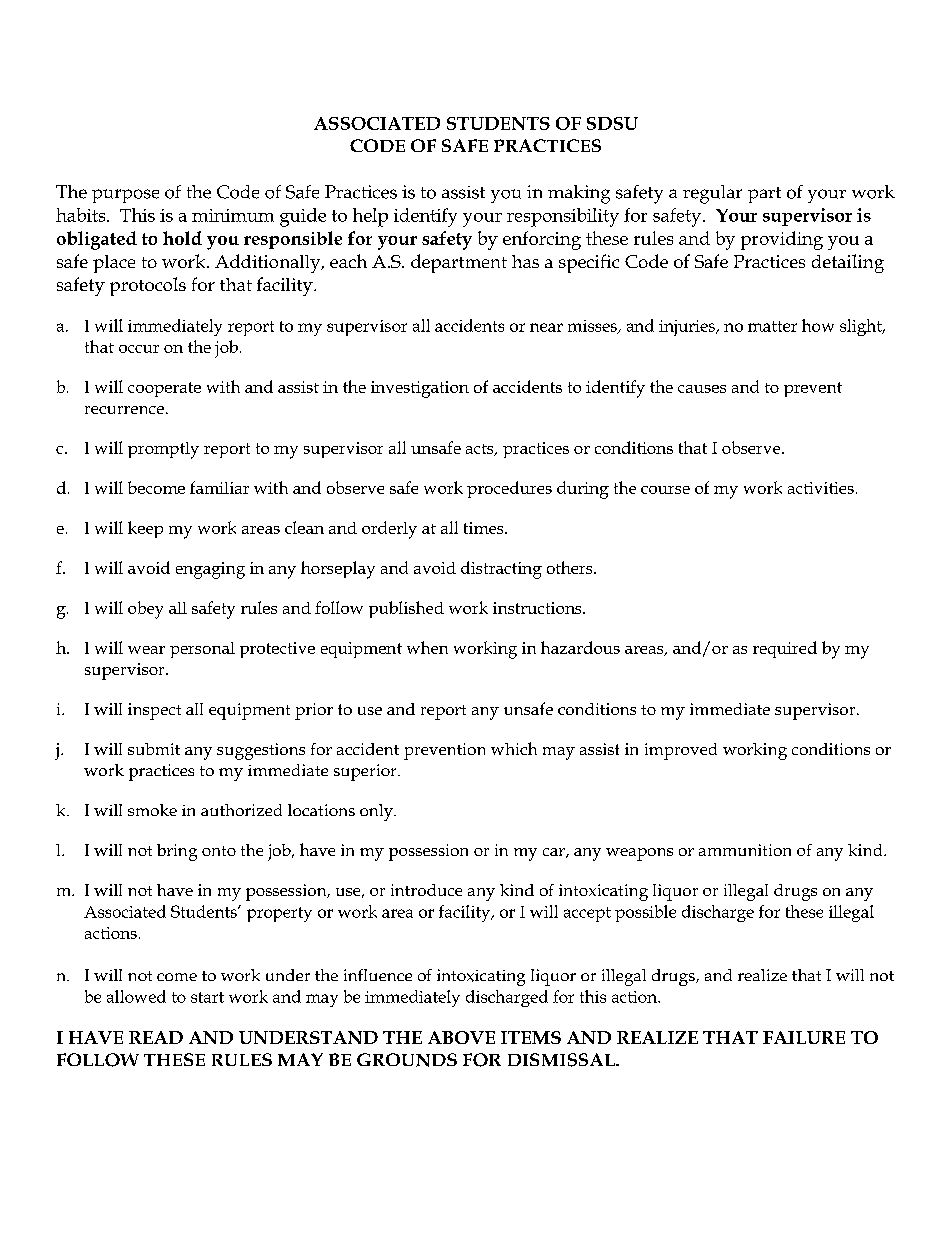 Image resolution: width=952 pixels, height=1233 pixels. I want to click on providing, so click(782, 240).
